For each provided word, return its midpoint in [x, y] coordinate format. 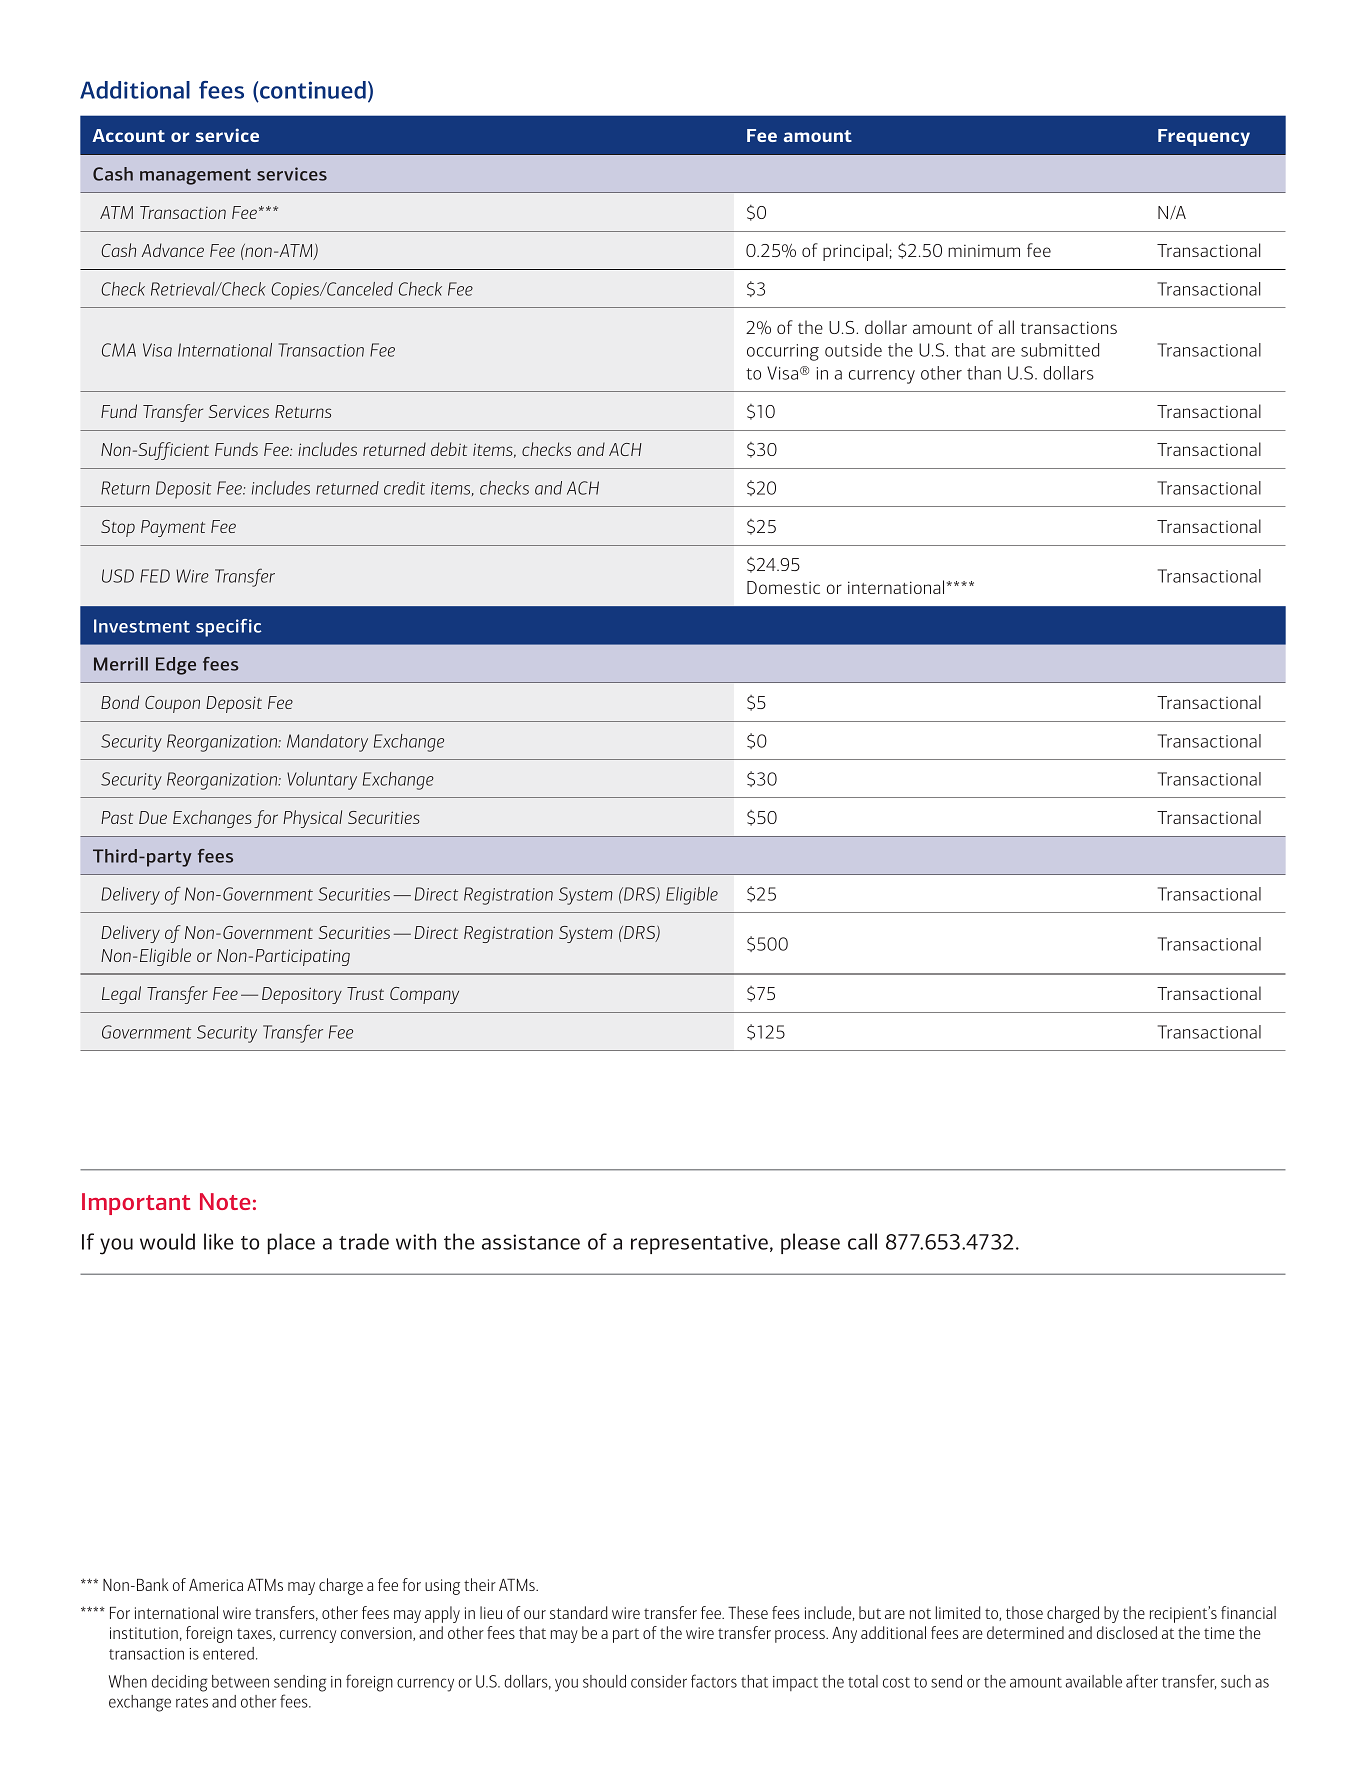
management [195, 177]
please [810, 1243]
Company [424, 995]
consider [659, 1681]
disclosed [1127, 1632]
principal [855, 252]
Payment [173, 528]
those [1024, 1612]
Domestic [783, 587]
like [219, 1241]
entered [228, 1653]
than [984, 373]
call [862, 1241]
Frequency [1204, 137]
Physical [312, 819]
